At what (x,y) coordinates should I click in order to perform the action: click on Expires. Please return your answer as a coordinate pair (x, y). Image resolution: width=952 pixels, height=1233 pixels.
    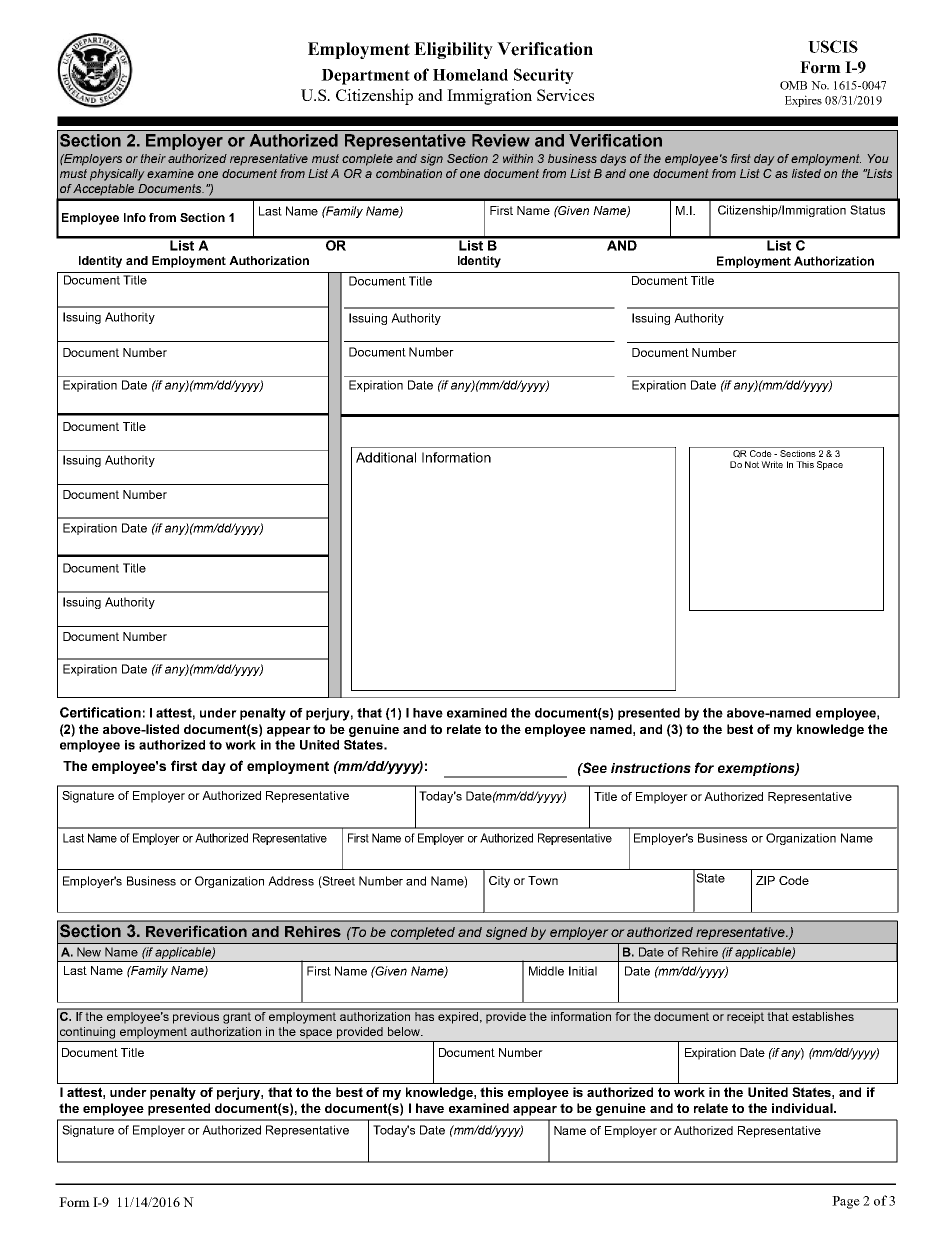
    Looking at the image, I should click on (803, 101).
